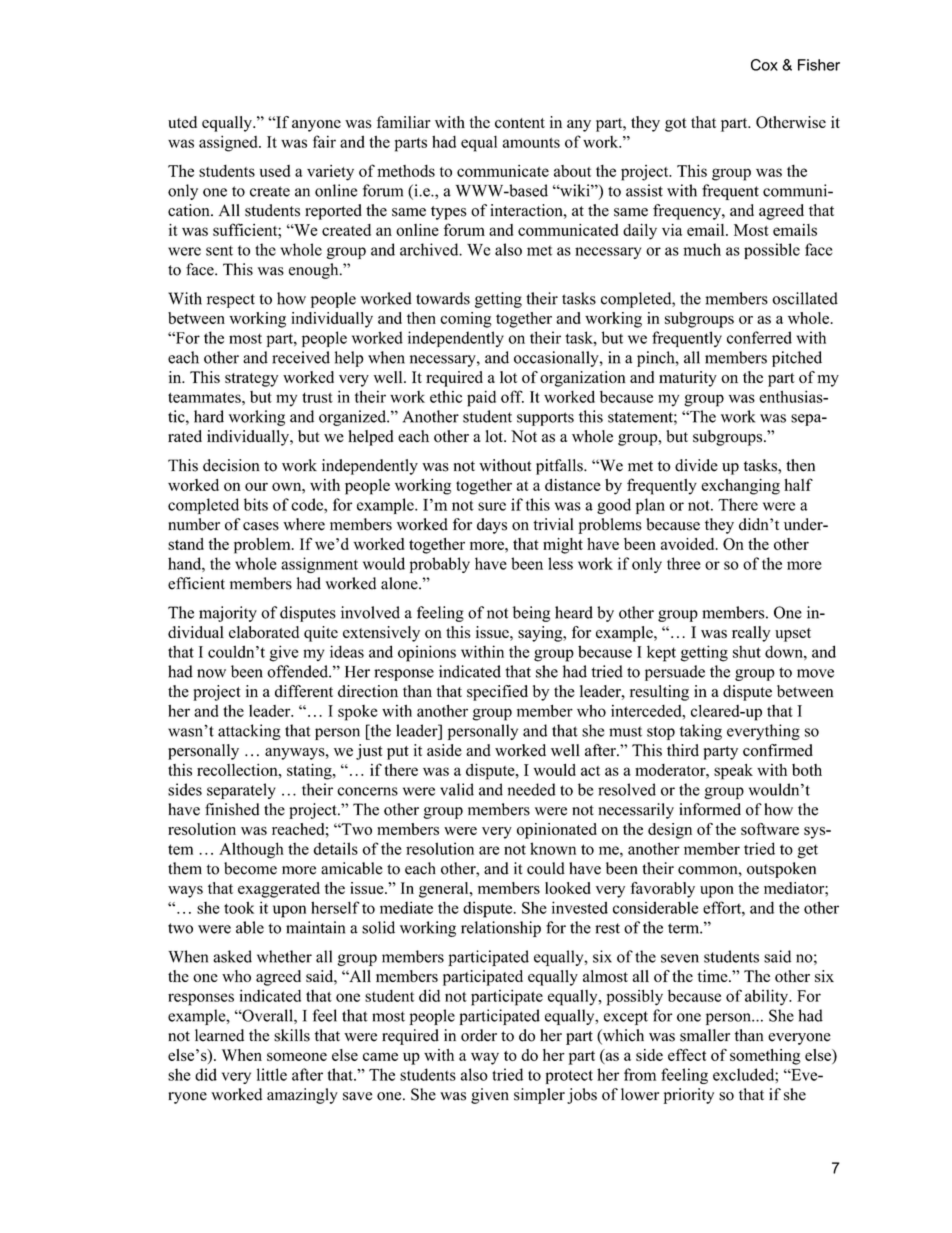 Image resolution: width=952 pixels, height=1233 pixels. Describe the element at coordinates (531, 614) in the image. I see `being` at that location.
